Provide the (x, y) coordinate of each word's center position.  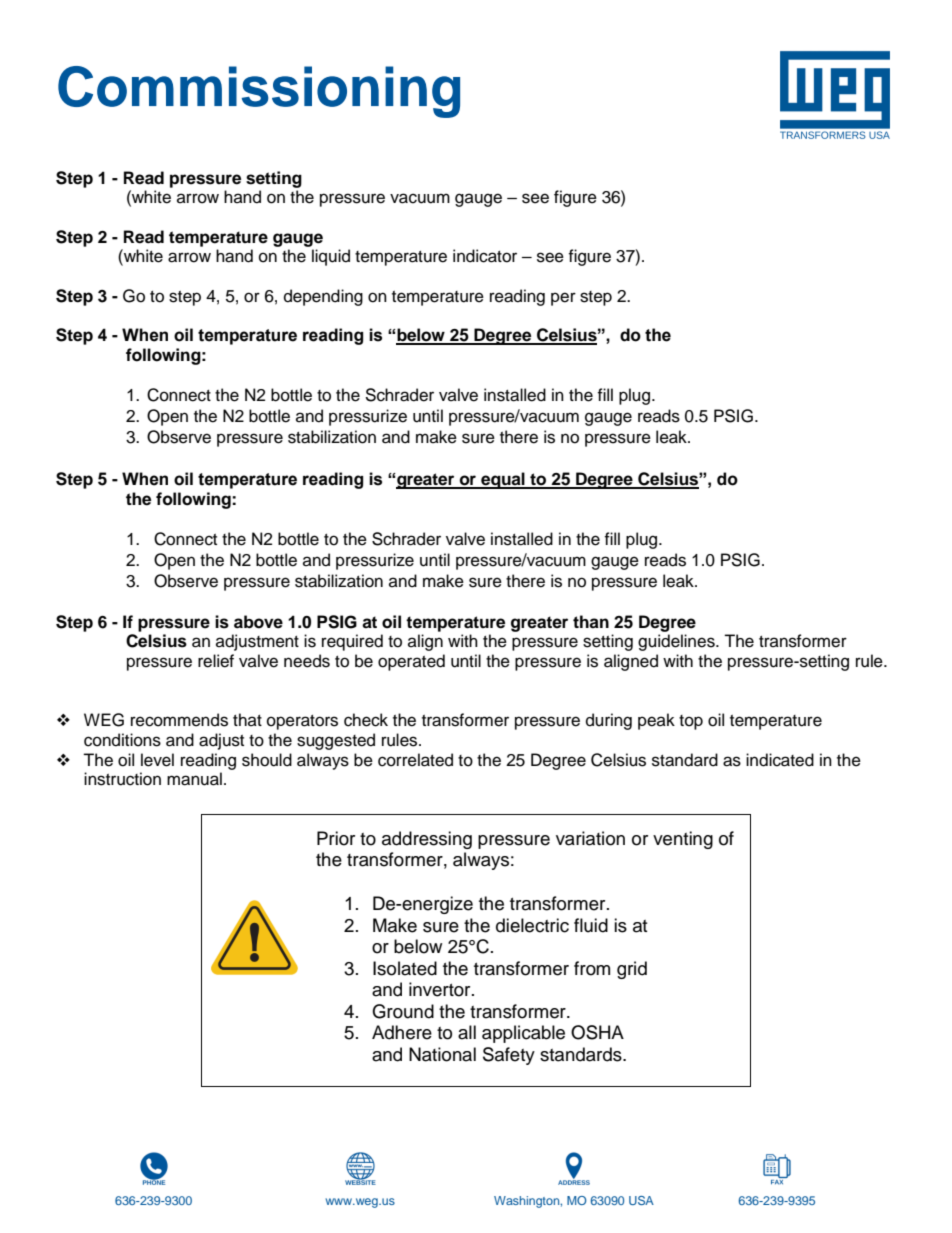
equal (503, 480)
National (442, 1054)
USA (641, 1200)
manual (194, 779)
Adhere (402, 1032)
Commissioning (259, 92)
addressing (427, 840)
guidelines (677, 642)
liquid (331, 257)
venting (683, 840)
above (258, 622)
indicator (485, 256)
